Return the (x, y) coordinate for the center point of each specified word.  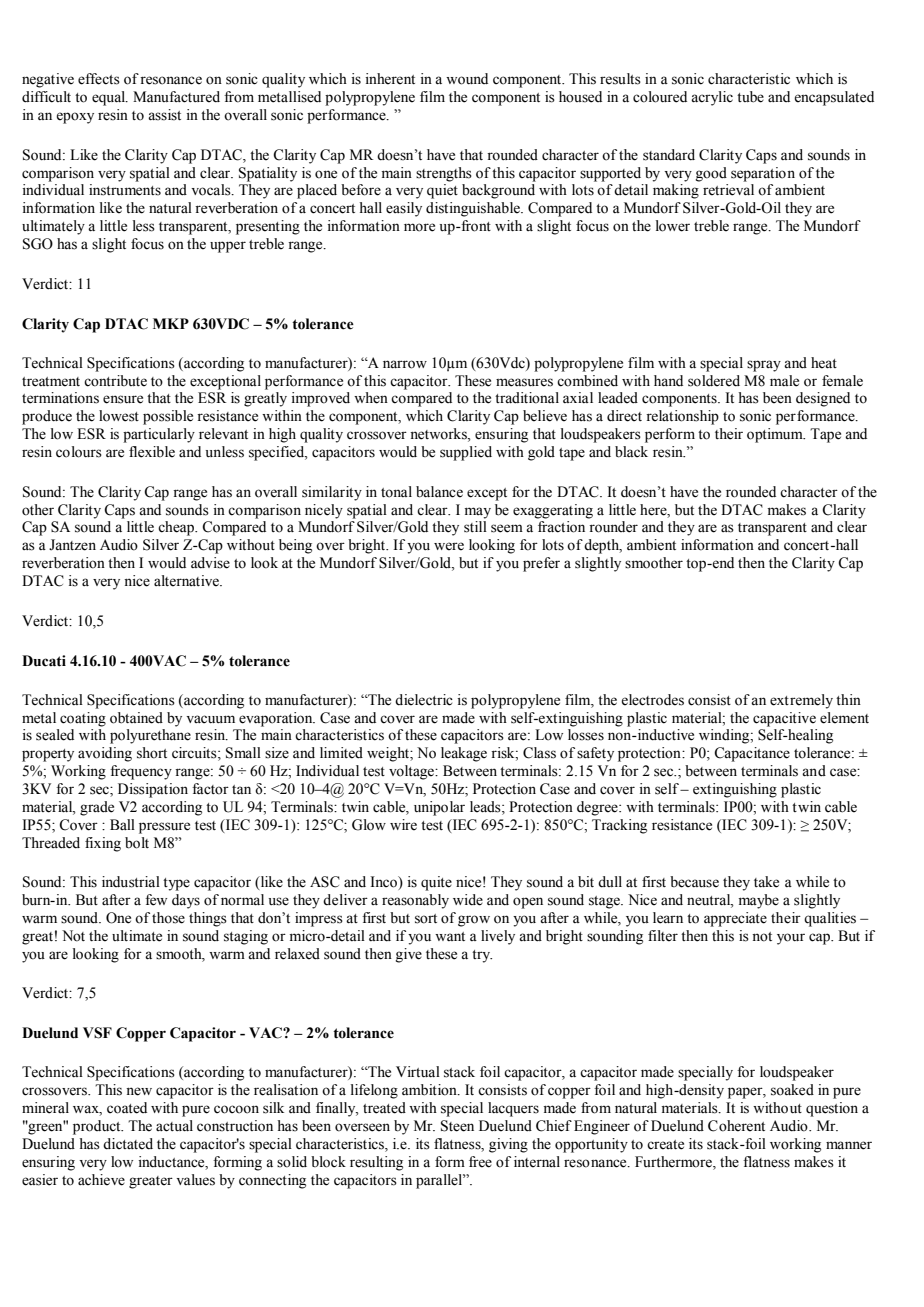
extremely (801, 701)
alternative (187, 581)
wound (467, 79)
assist (164, 115)
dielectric (424, 700)
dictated (128, 1144)
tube (750, 97)
